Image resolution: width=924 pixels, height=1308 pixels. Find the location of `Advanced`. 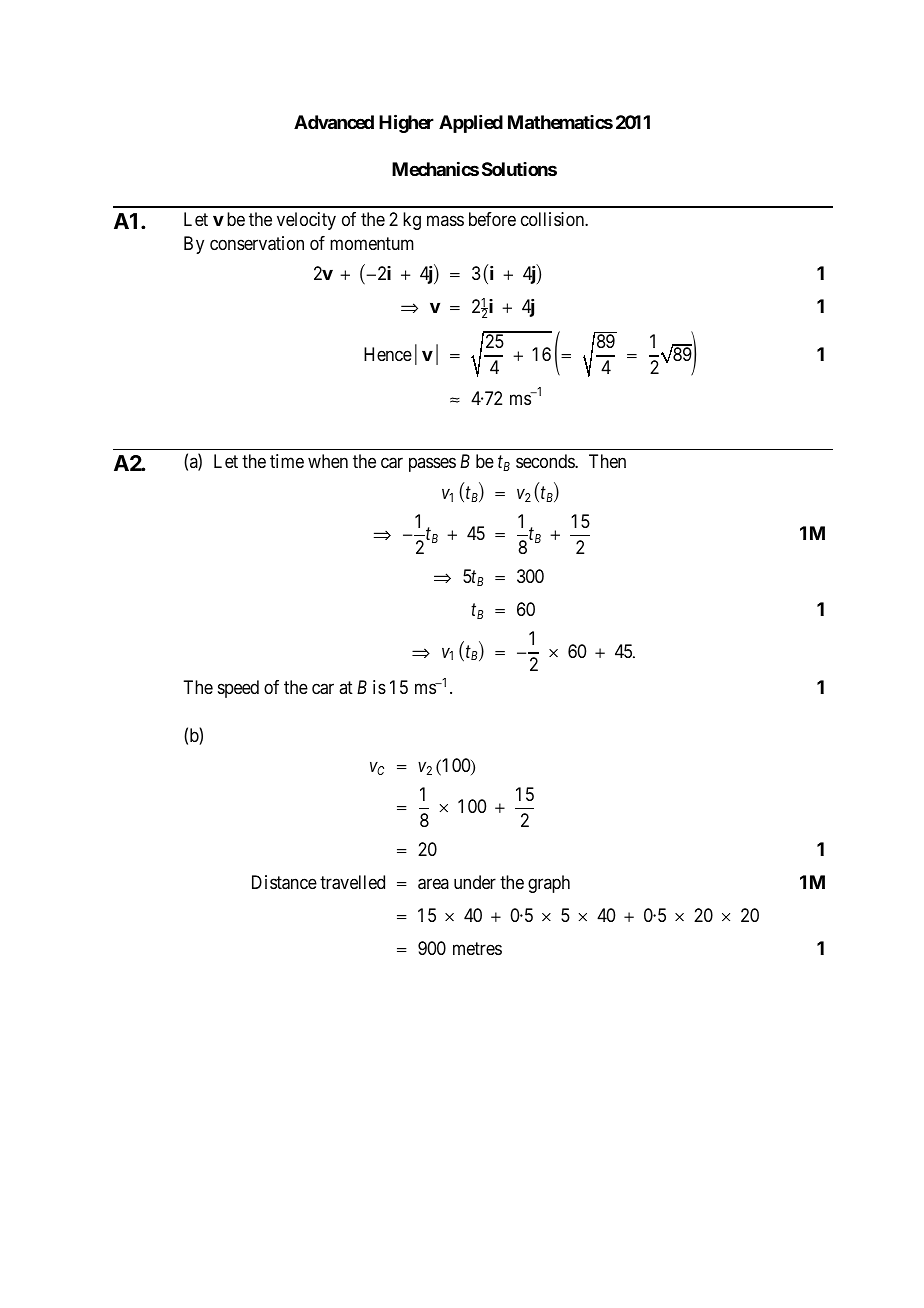

Advanced is located at coordinates (334, 122).
